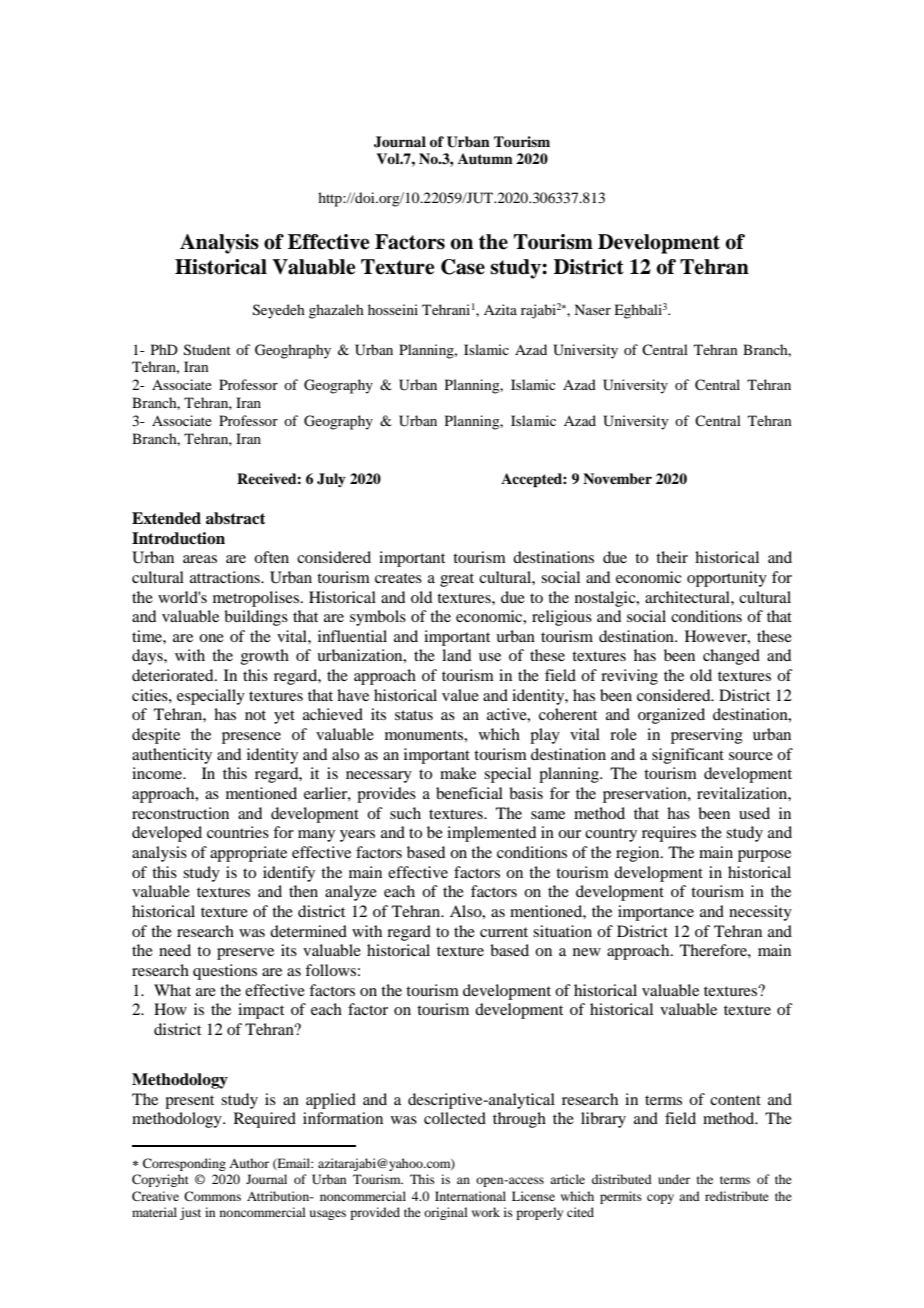 This screenshot has height=1308, width=924. What do you see at coordinates (504, 932) in the screenshot?
I see `current` at bounding box center [504, 932].
